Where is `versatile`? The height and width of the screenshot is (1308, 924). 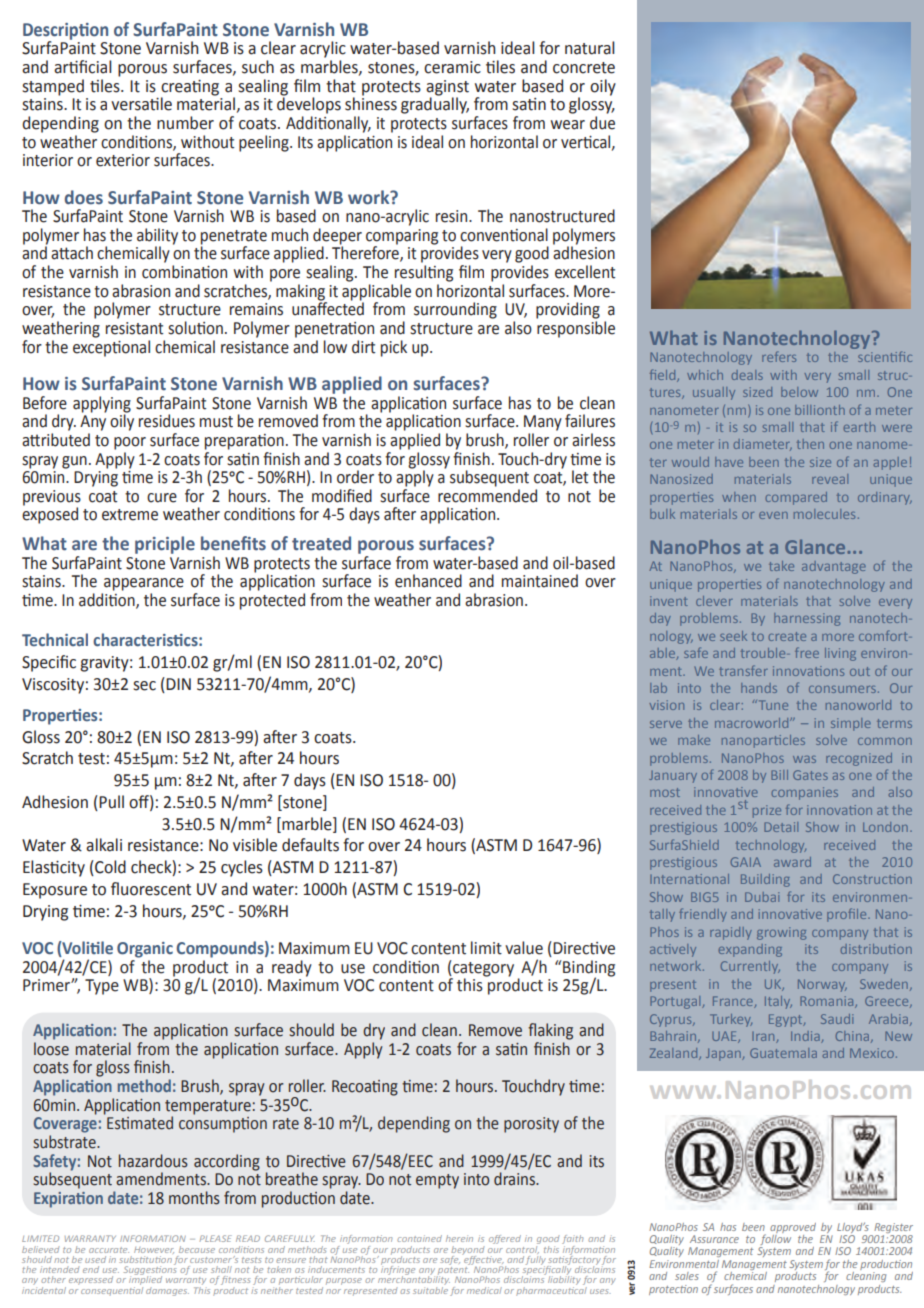 versatile is located at coordinates (141, 104).
